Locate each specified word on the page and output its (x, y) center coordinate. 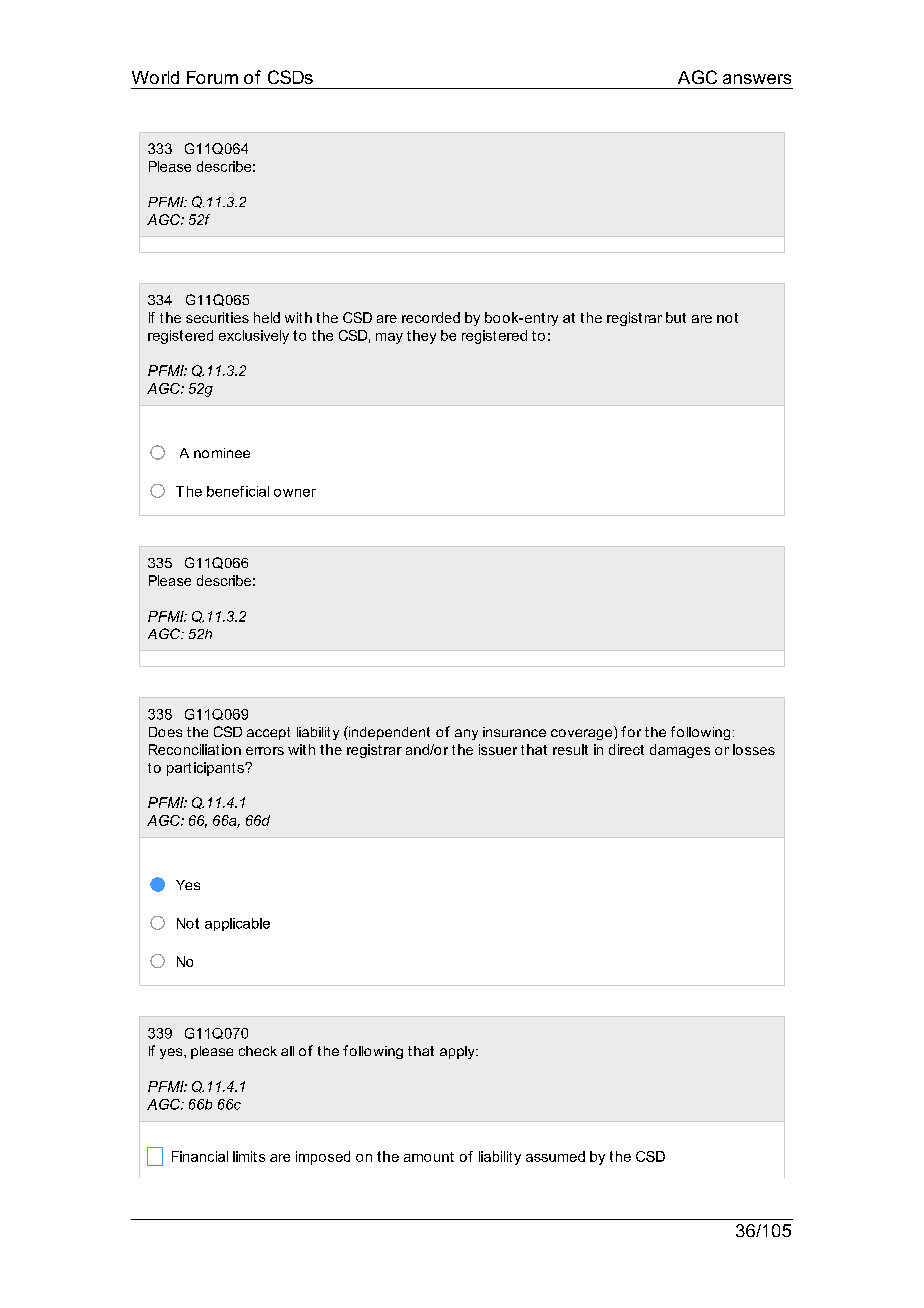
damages (680, 751)
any (466, 734)
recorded (431, 317)
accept (268, 733)
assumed (555, 1156)
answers (757, 79)
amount (429, 1157)
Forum (212, 77)
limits (249, 1156)
